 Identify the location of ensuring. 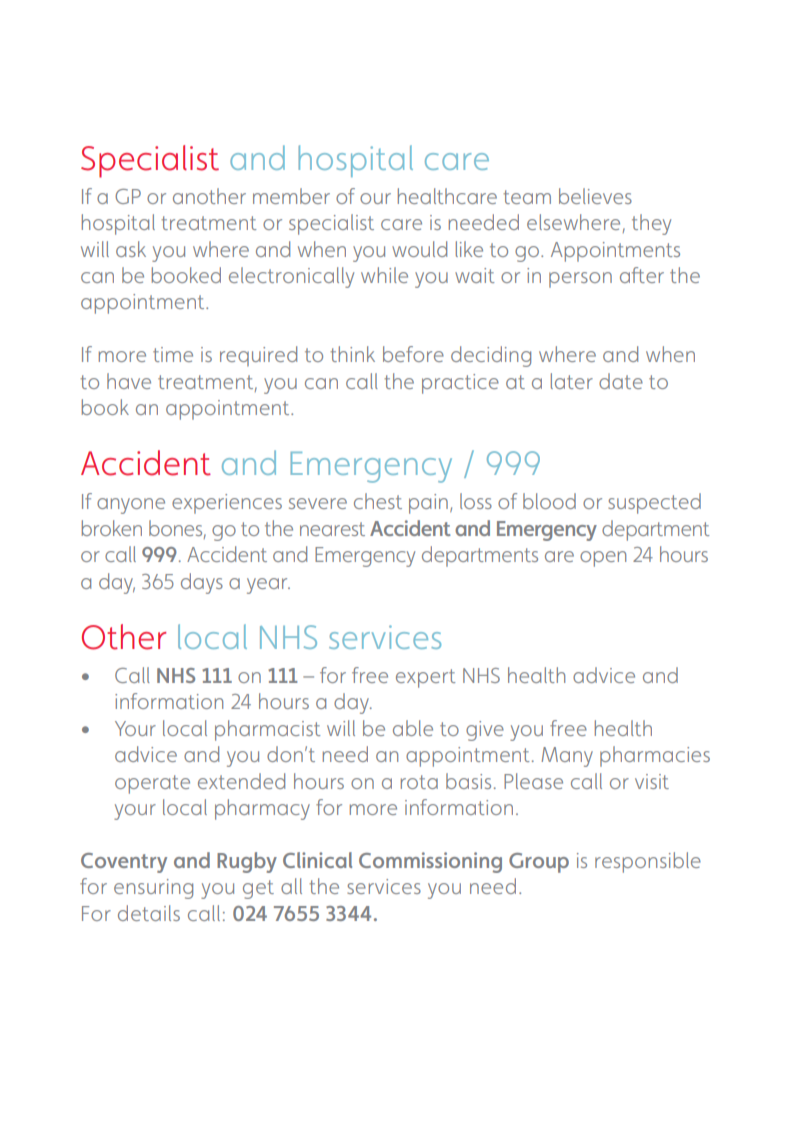
(153, 889).
